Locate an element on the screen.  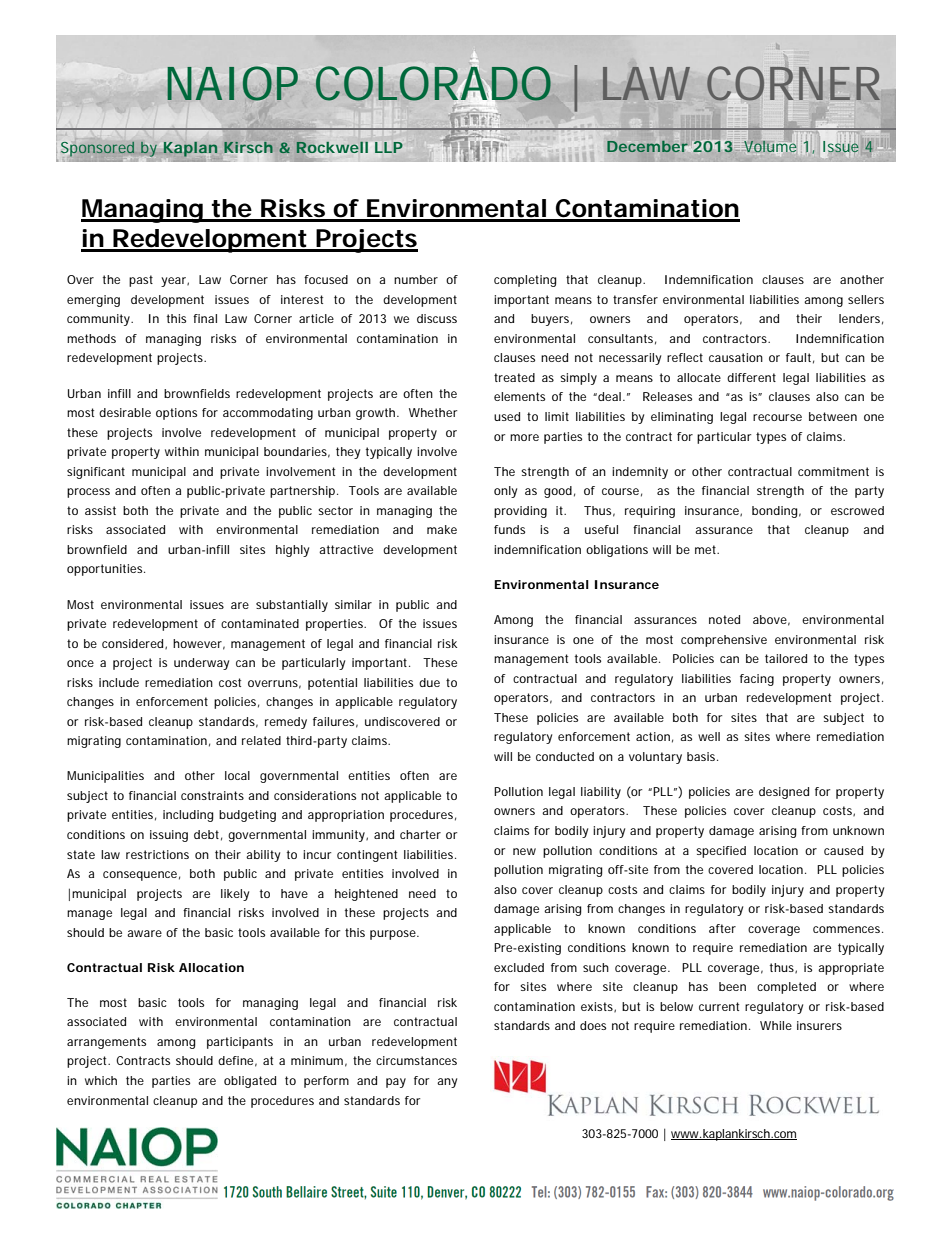
make is located at coordinates (442, 529).
